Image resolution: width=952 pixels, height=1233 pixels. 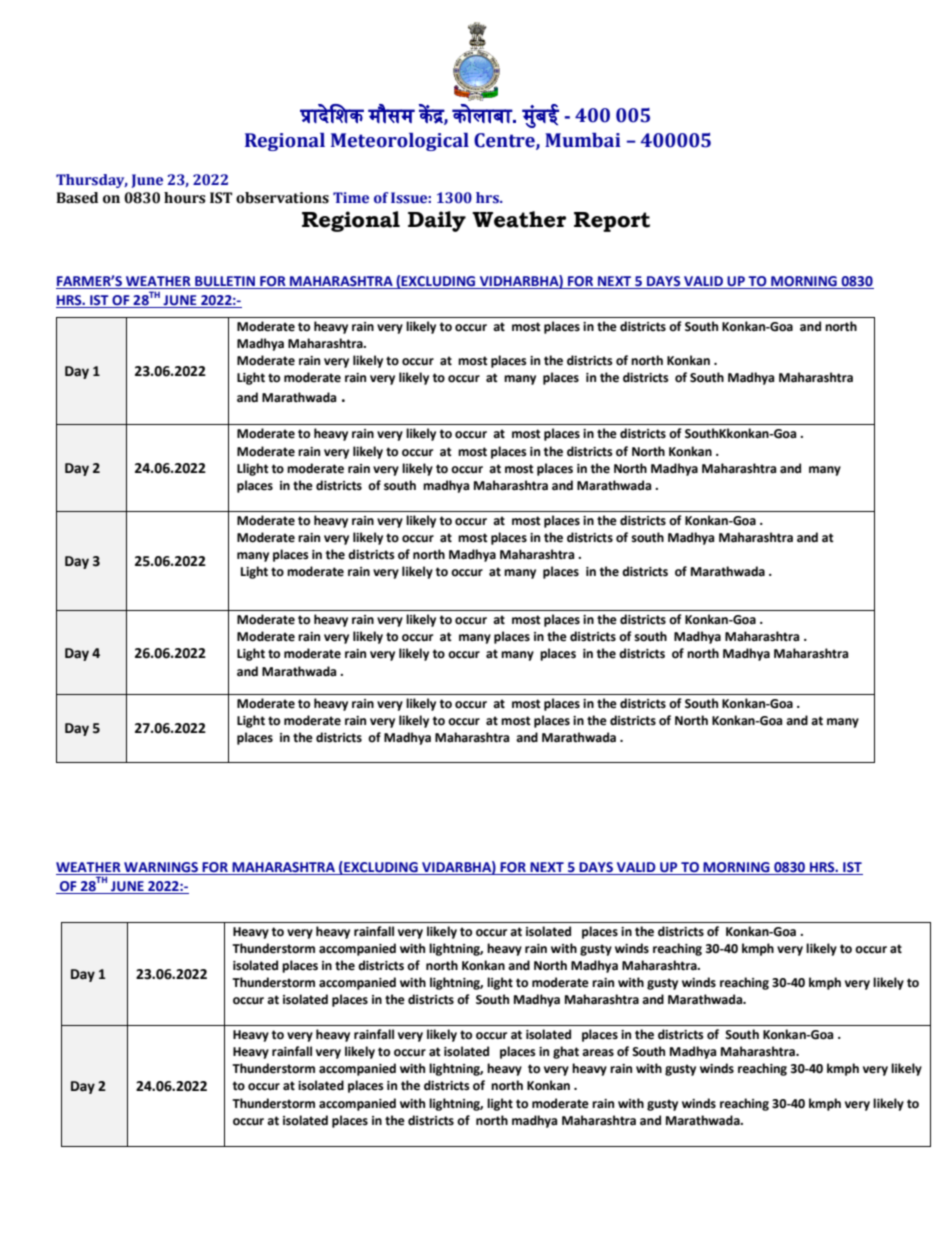 I want to click on ghat, so click(x=566, y=1052).
